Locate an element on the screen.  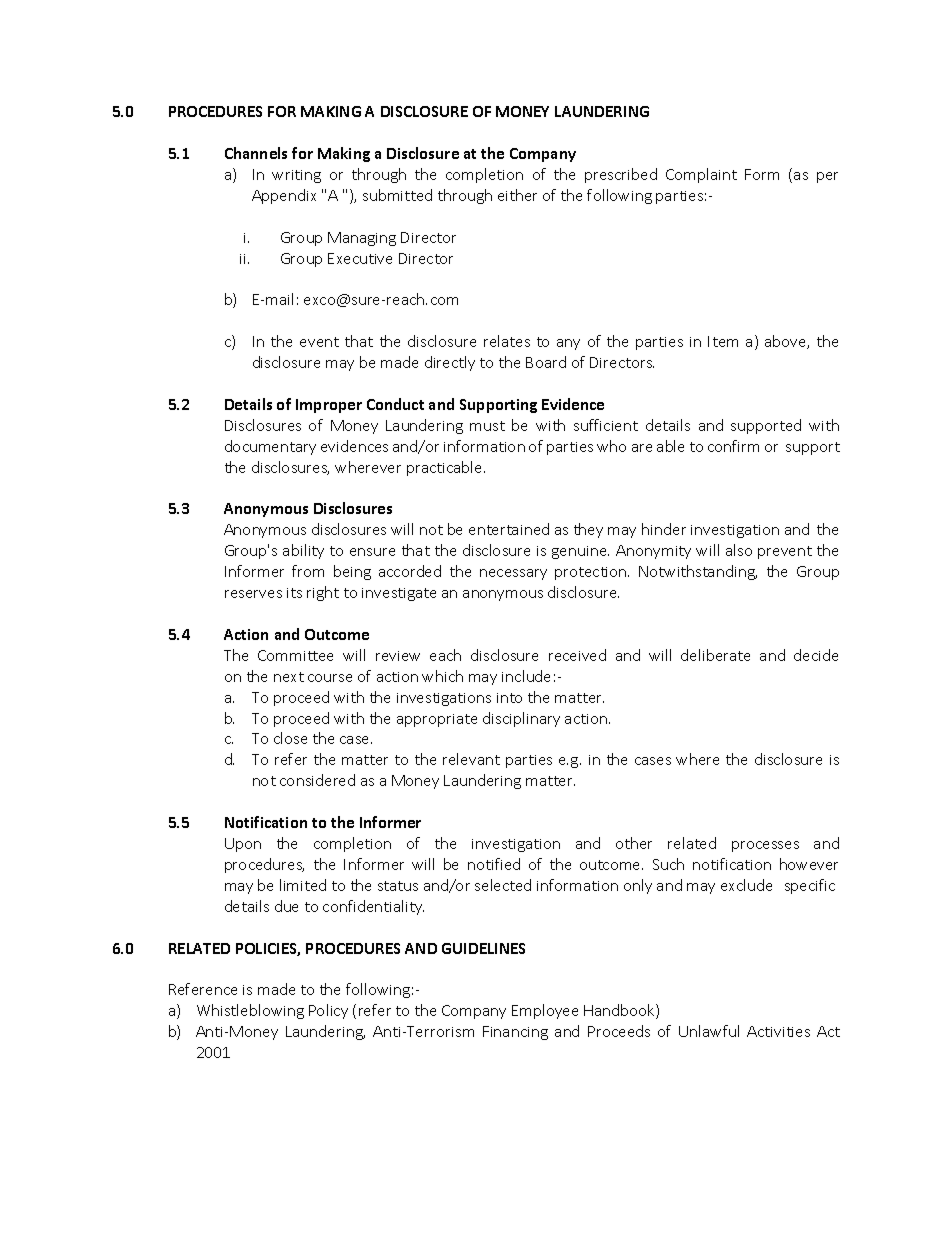
necessary is located at coordinates (513, 574).
